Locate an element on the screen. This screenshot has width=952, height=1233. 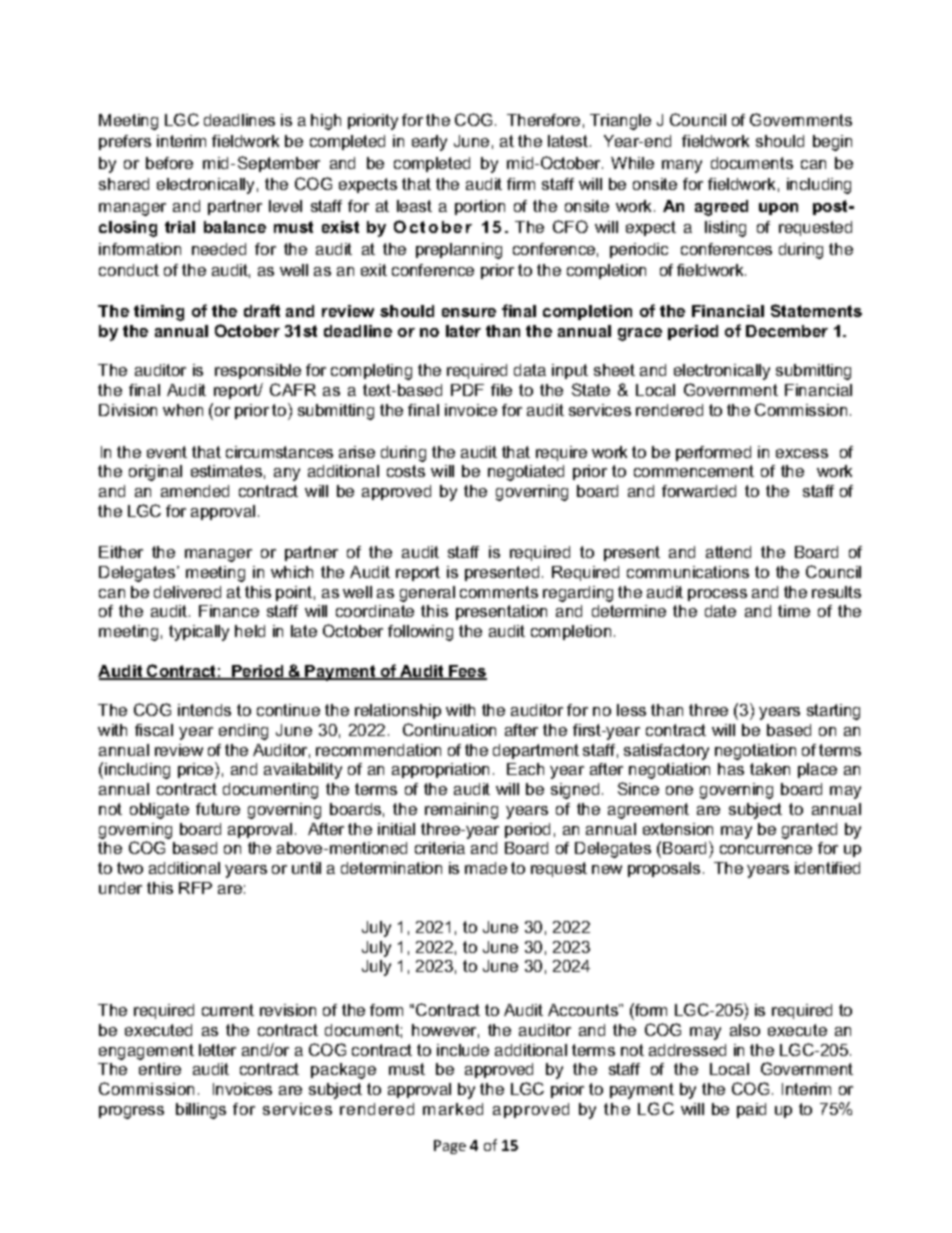
estimates is located at coordinates (226, 471).
